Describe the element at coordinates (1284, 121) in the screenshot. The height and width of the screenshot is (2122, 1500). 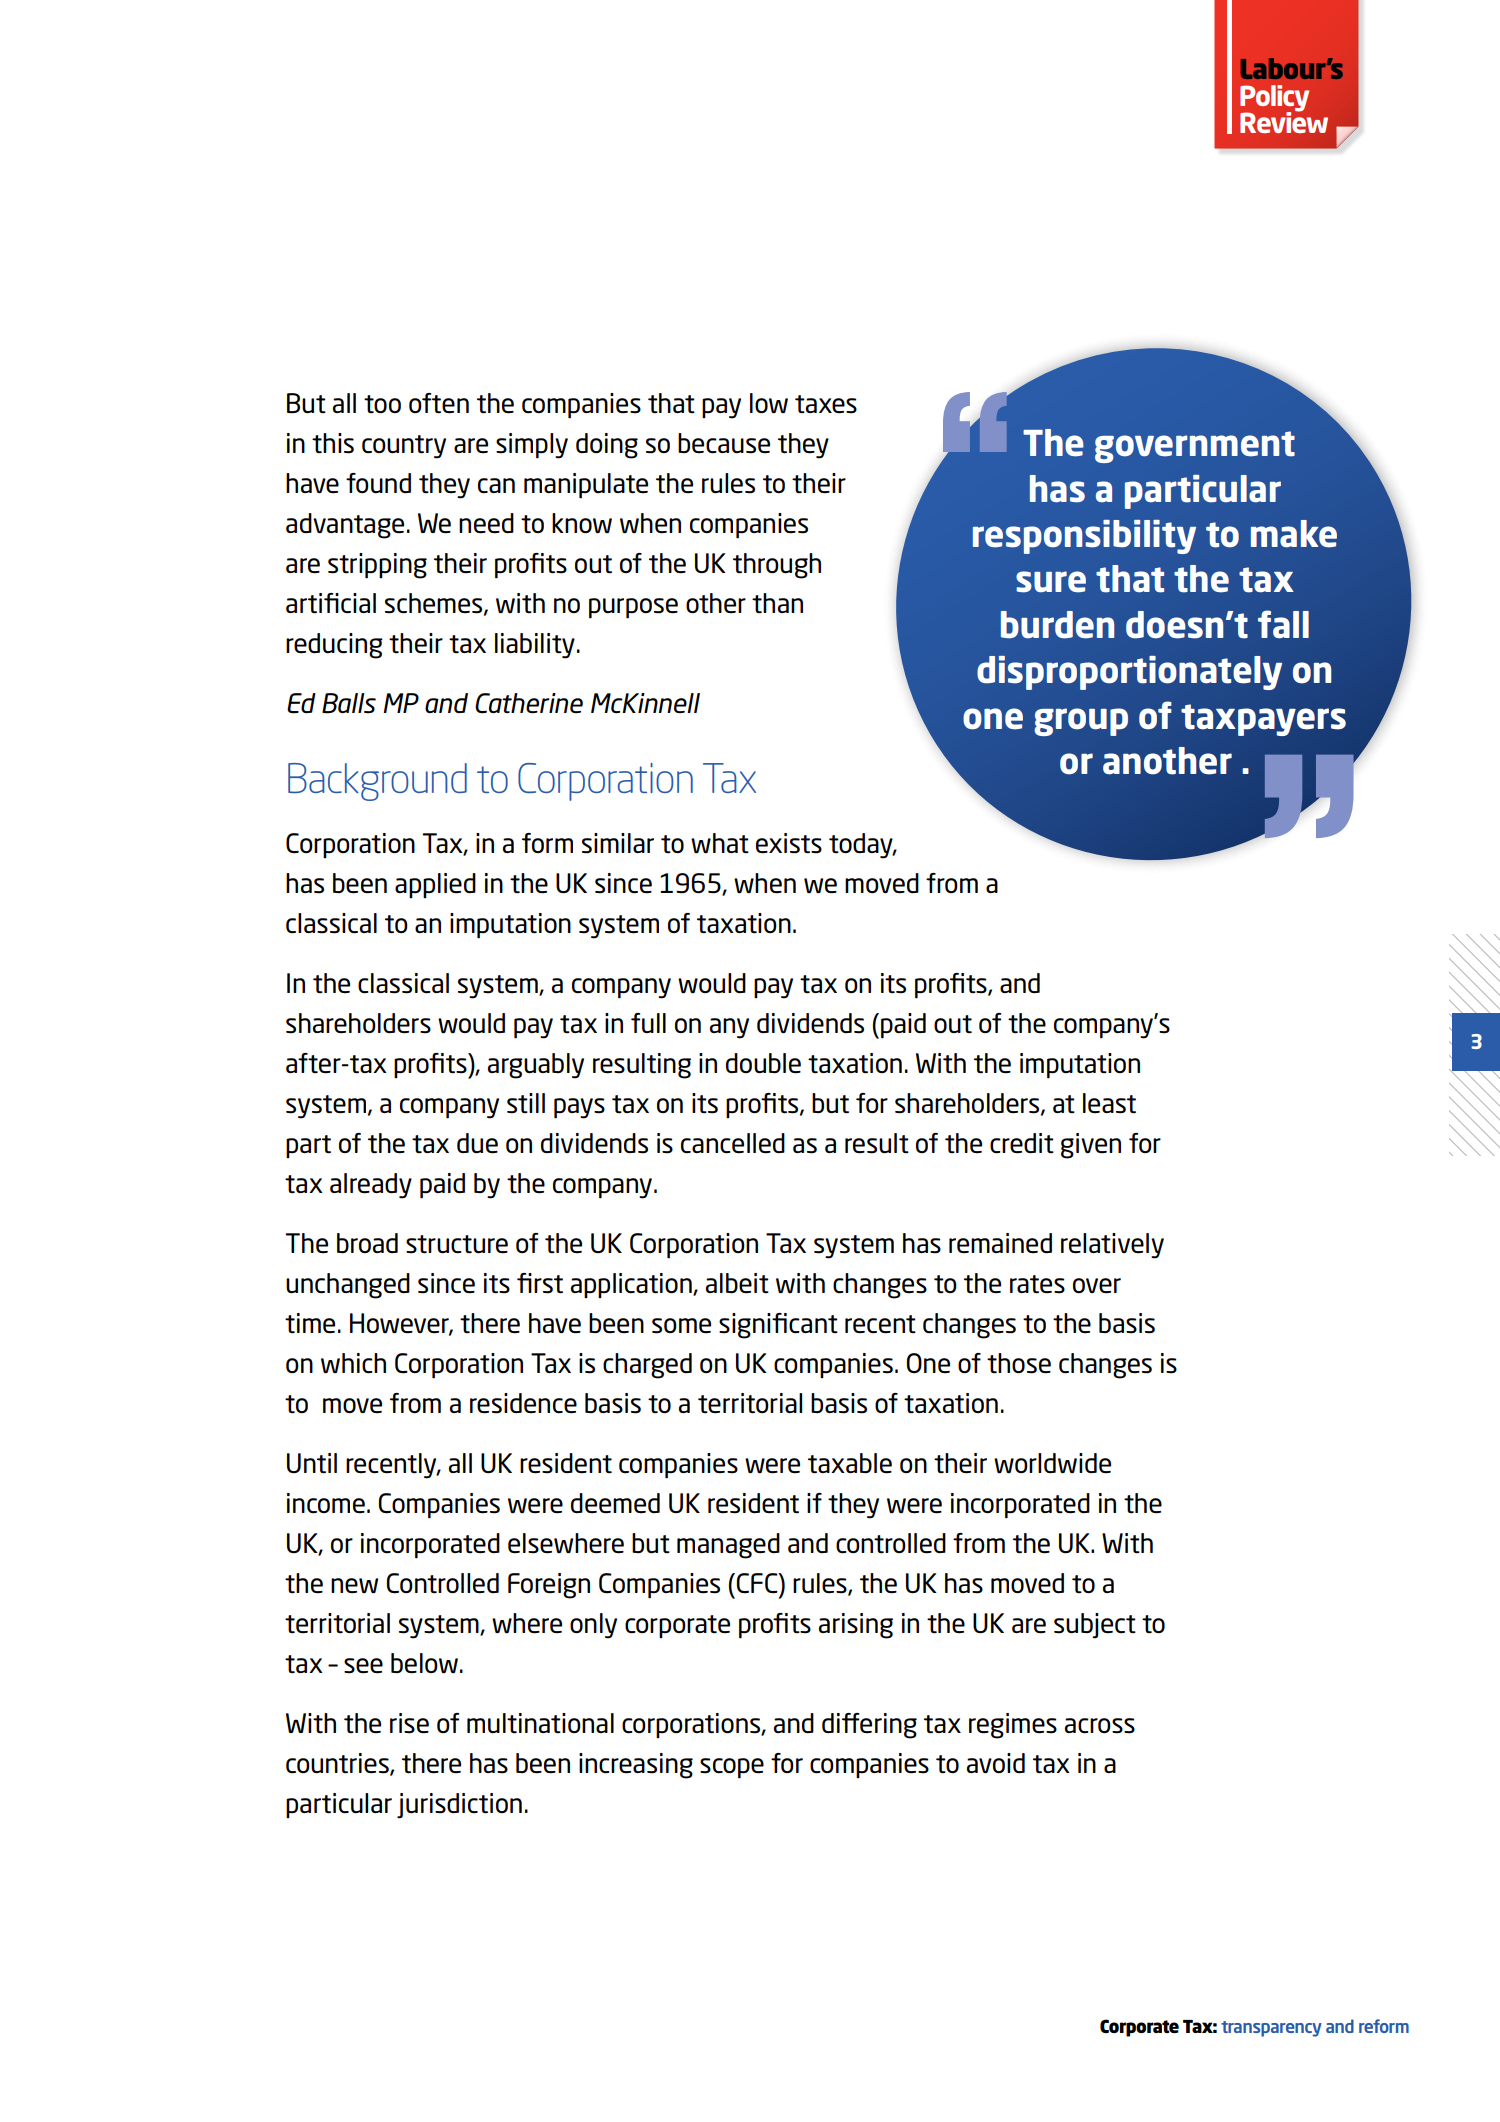
I see `Review` at that location.
